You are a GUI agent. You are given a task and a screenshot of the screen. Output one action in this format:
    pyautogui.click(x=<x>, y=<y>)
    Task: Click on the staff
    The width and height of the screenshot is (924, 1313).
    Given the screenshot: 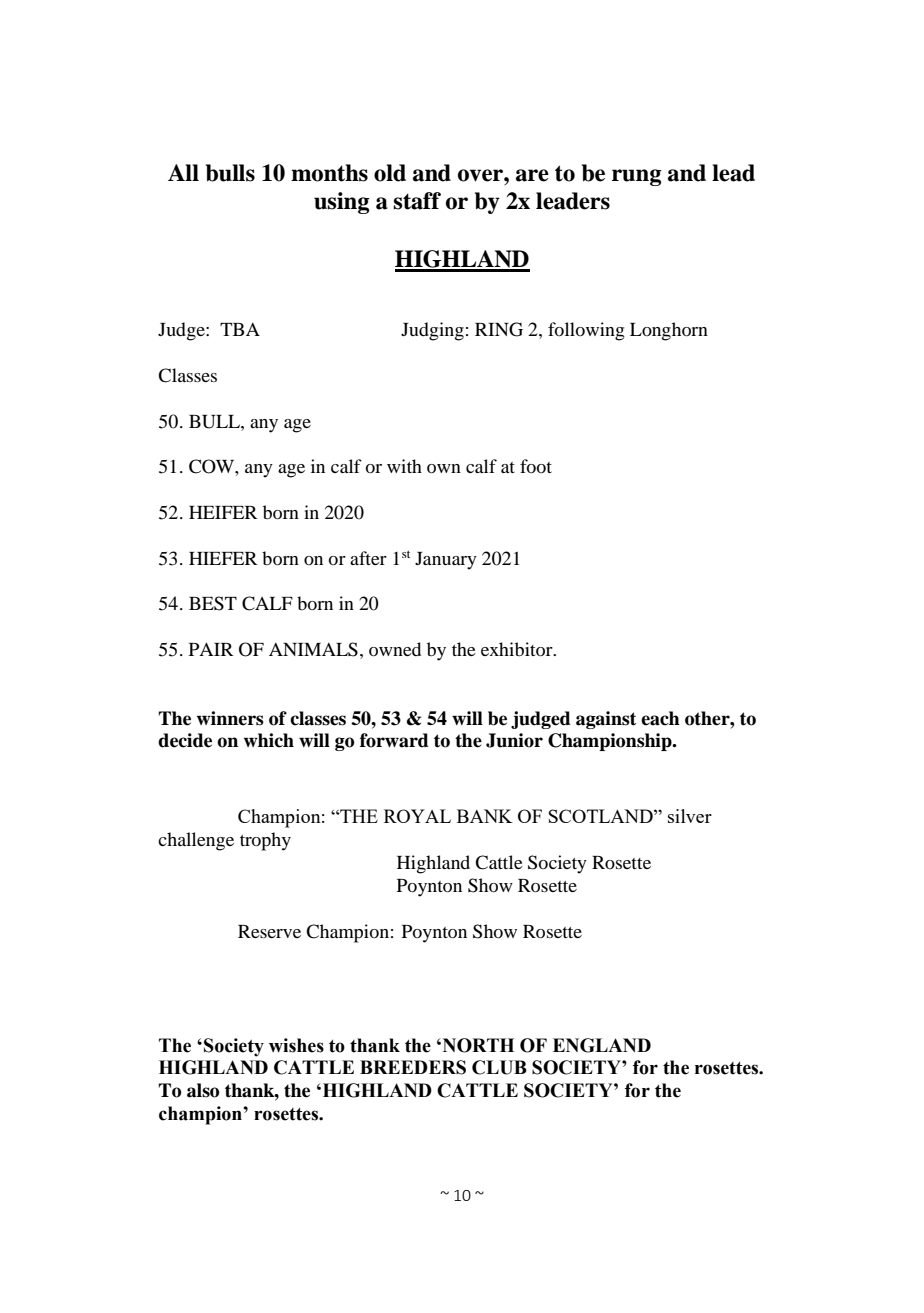 What is the action you would take?
    pyautogui.click(x=417, y=201)
